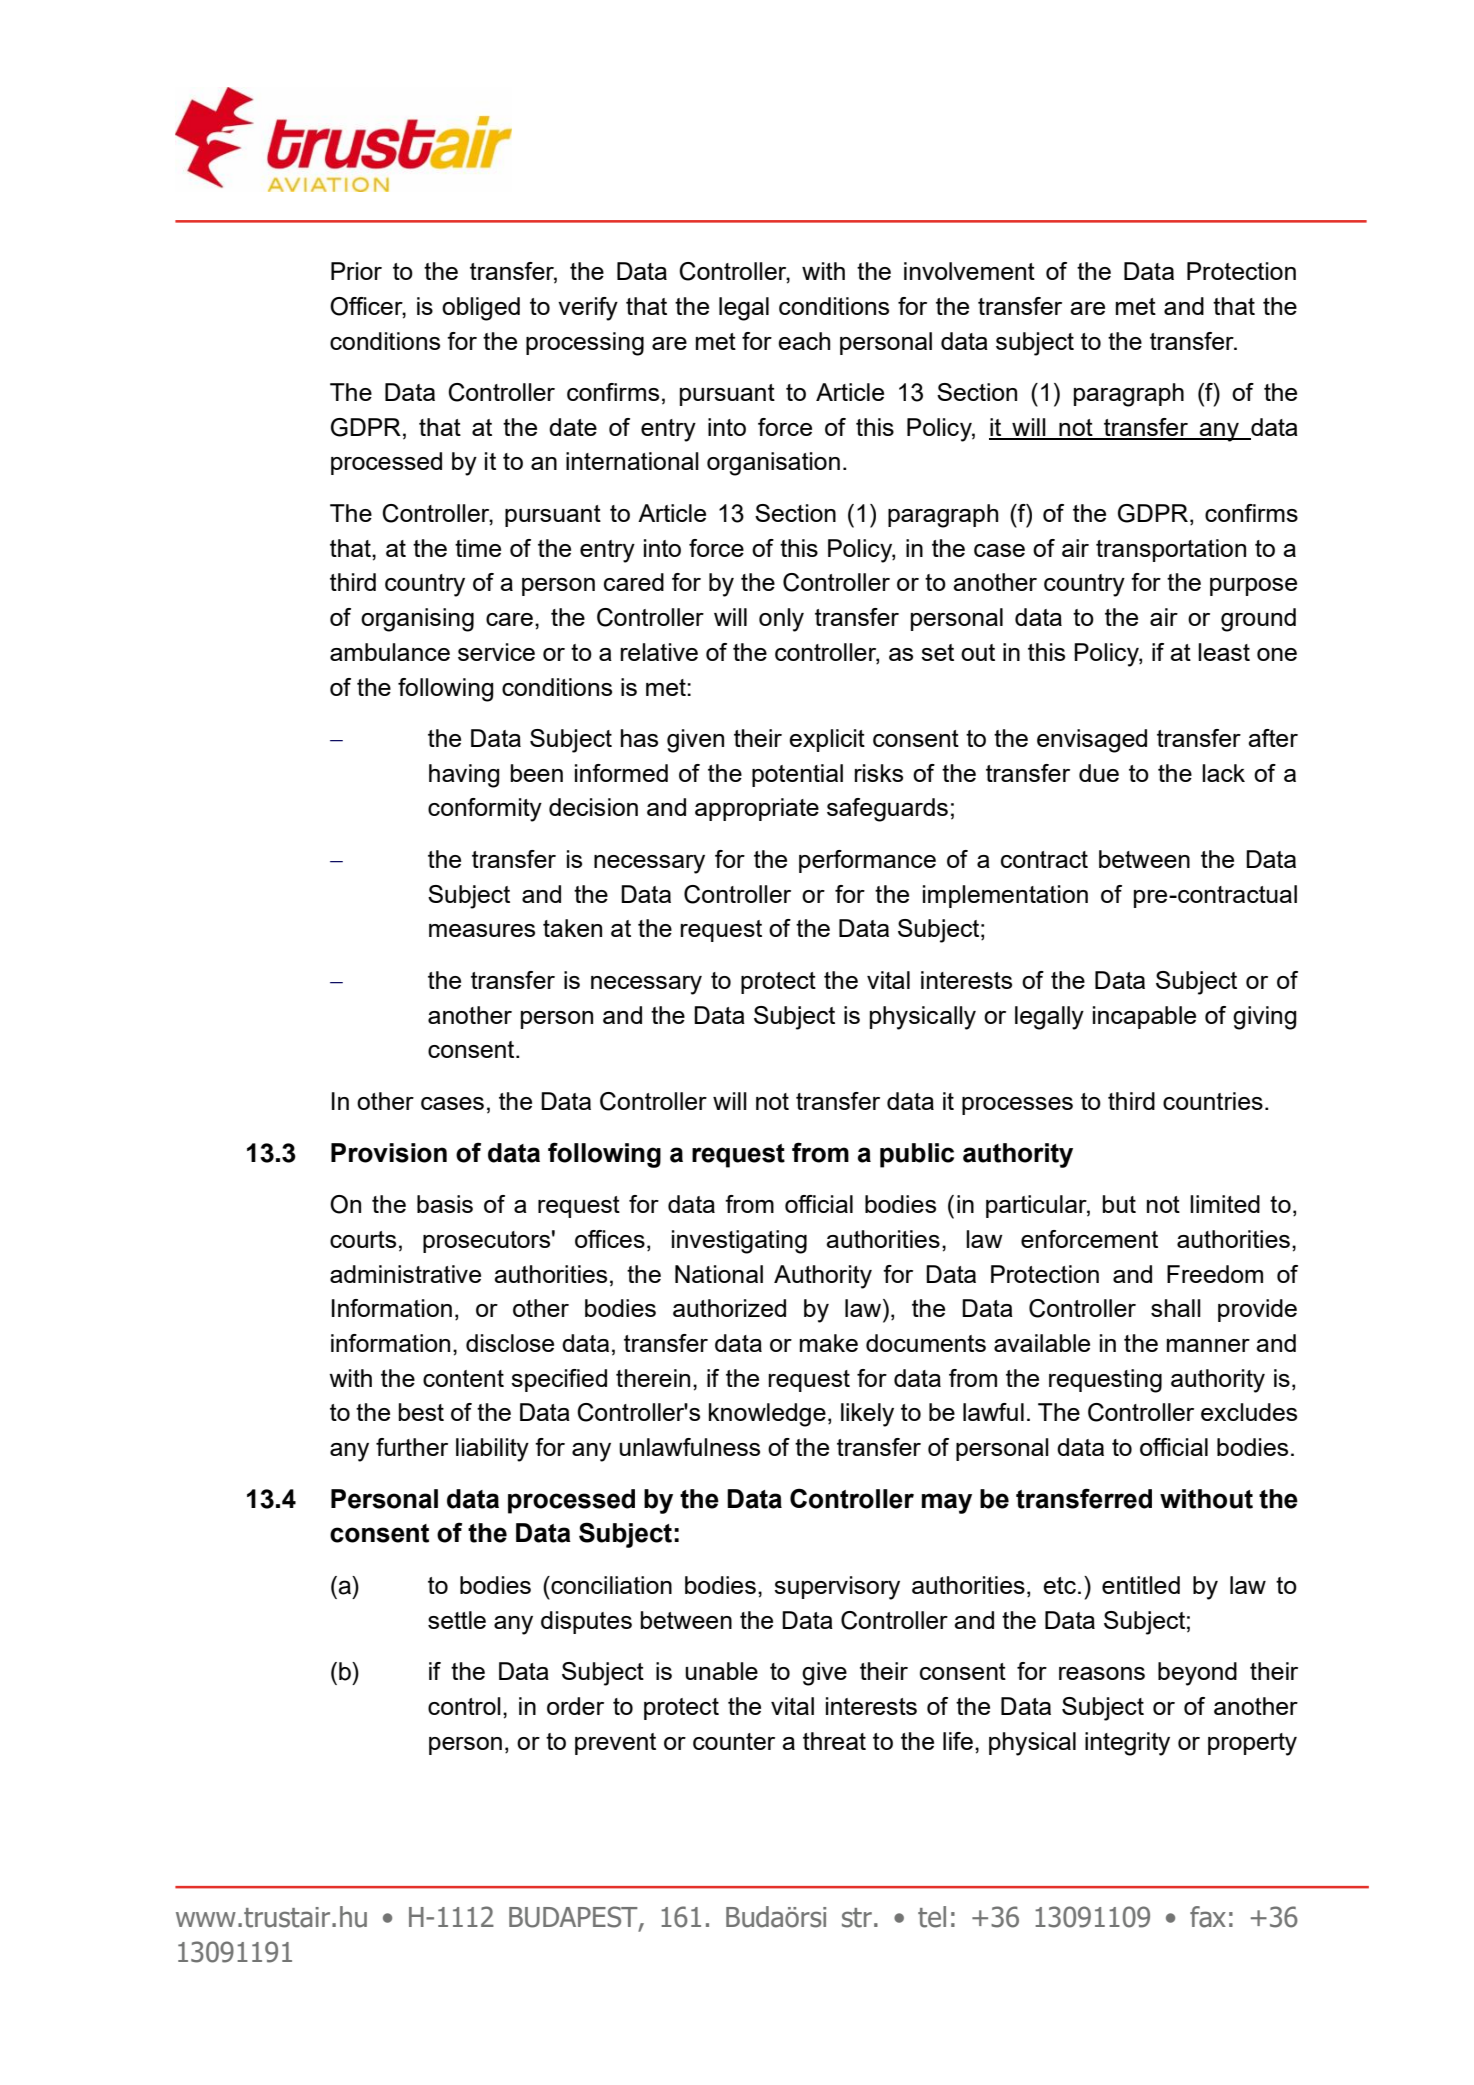 The height and width of the page is (2085, 1474). Describe the element at coordinates (917, 1155) in the page. I see `public` at that location.
